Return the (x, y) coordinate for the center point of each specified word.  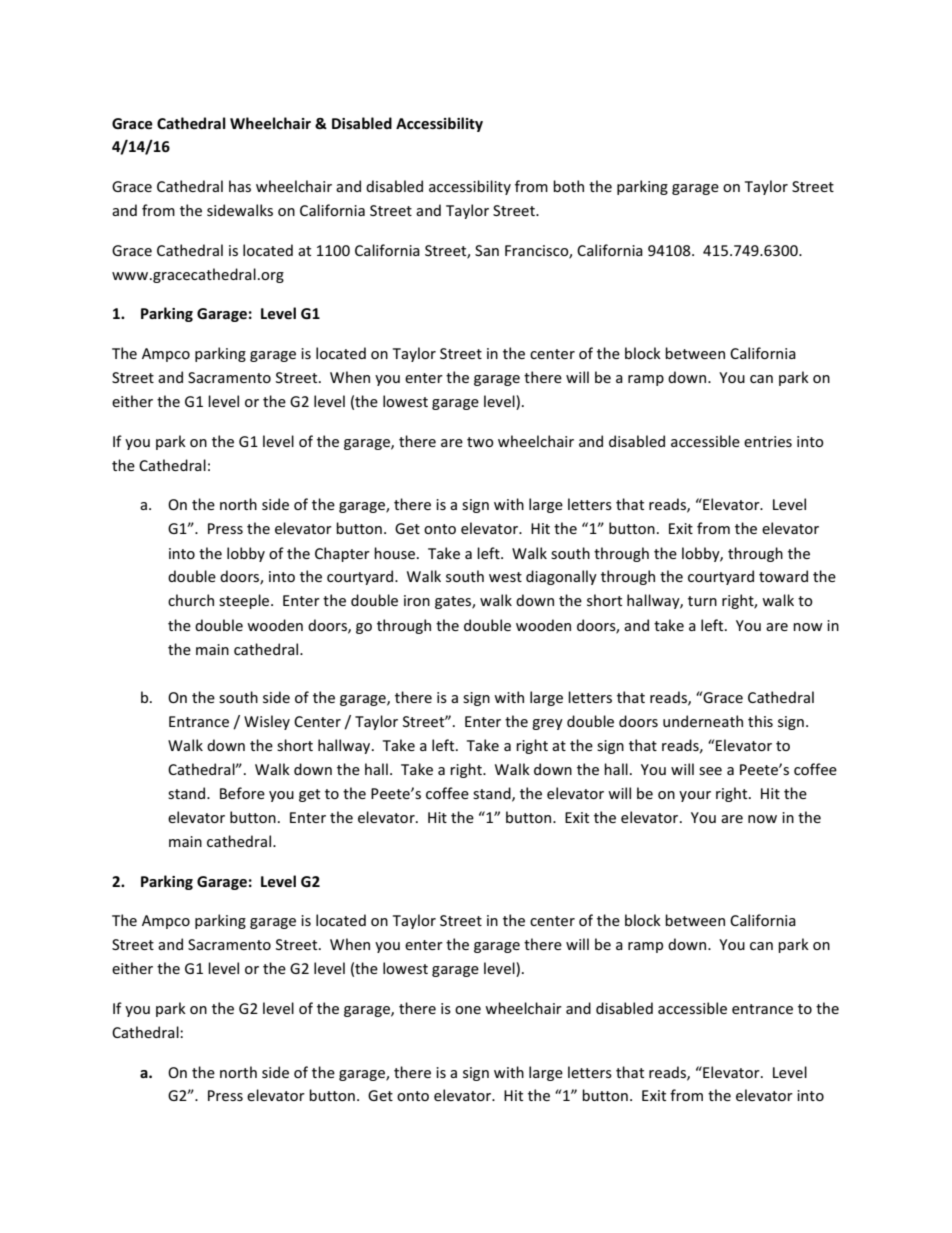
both (568, 186)
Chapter (342, 554)
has (240, 186)
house (394, 553)
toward (783, 576)
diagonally (561, 577)
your (695, 796)
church (191, 600)
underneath (703, 721)
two (480, 442)
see (710, 771)
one (468, 1010)
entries (768, 441)
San (487, 250)
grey (547, 724)
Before (242, 793)
